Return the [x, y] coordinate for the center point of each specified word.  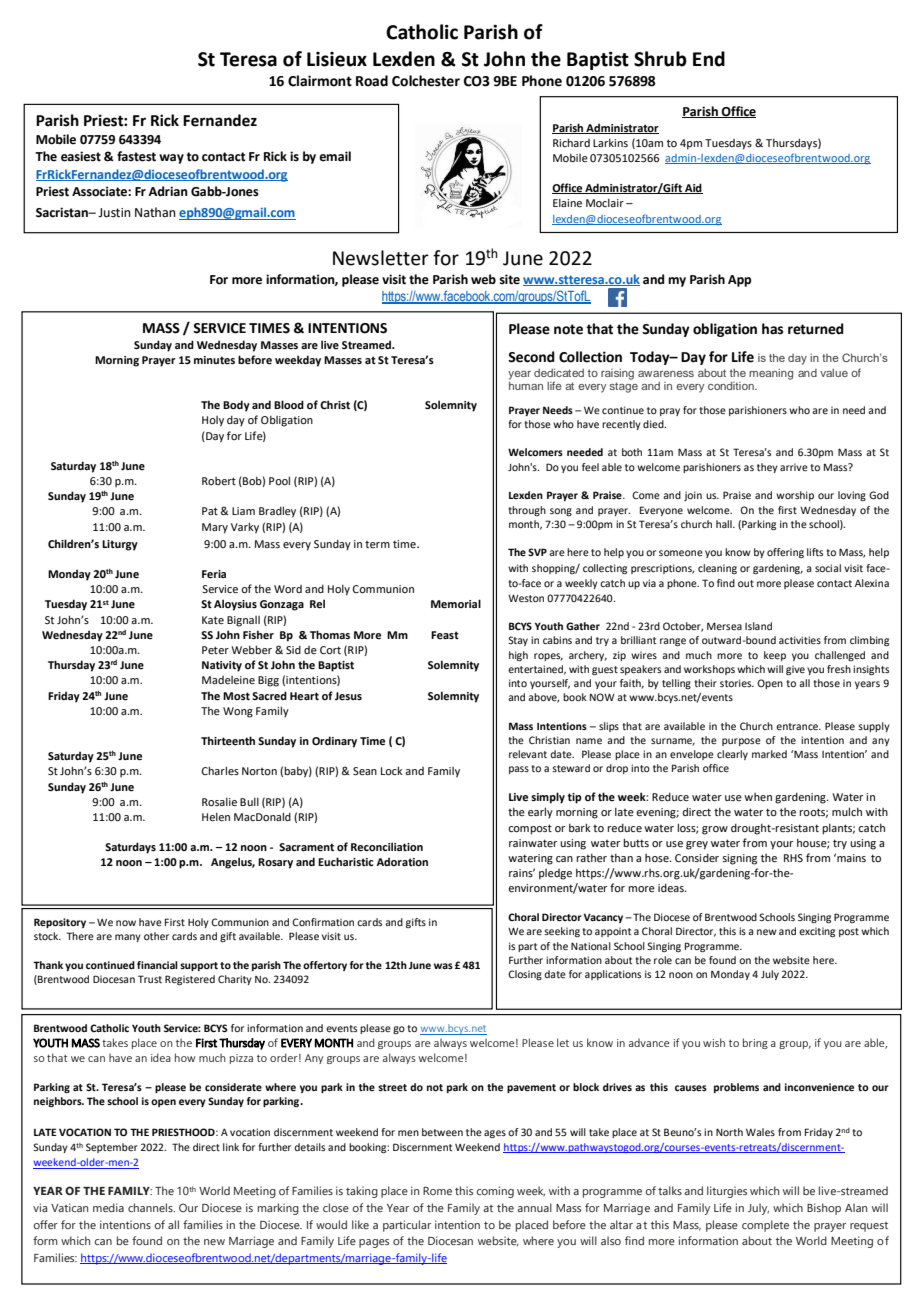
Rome [437, 1191]
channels [151, 1207]
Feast [445, 635]
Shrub [660, 59]
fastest [136, 156]
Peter [215, 650]
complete [765, 1226]
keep [775, 656]
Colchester [426, 81]
